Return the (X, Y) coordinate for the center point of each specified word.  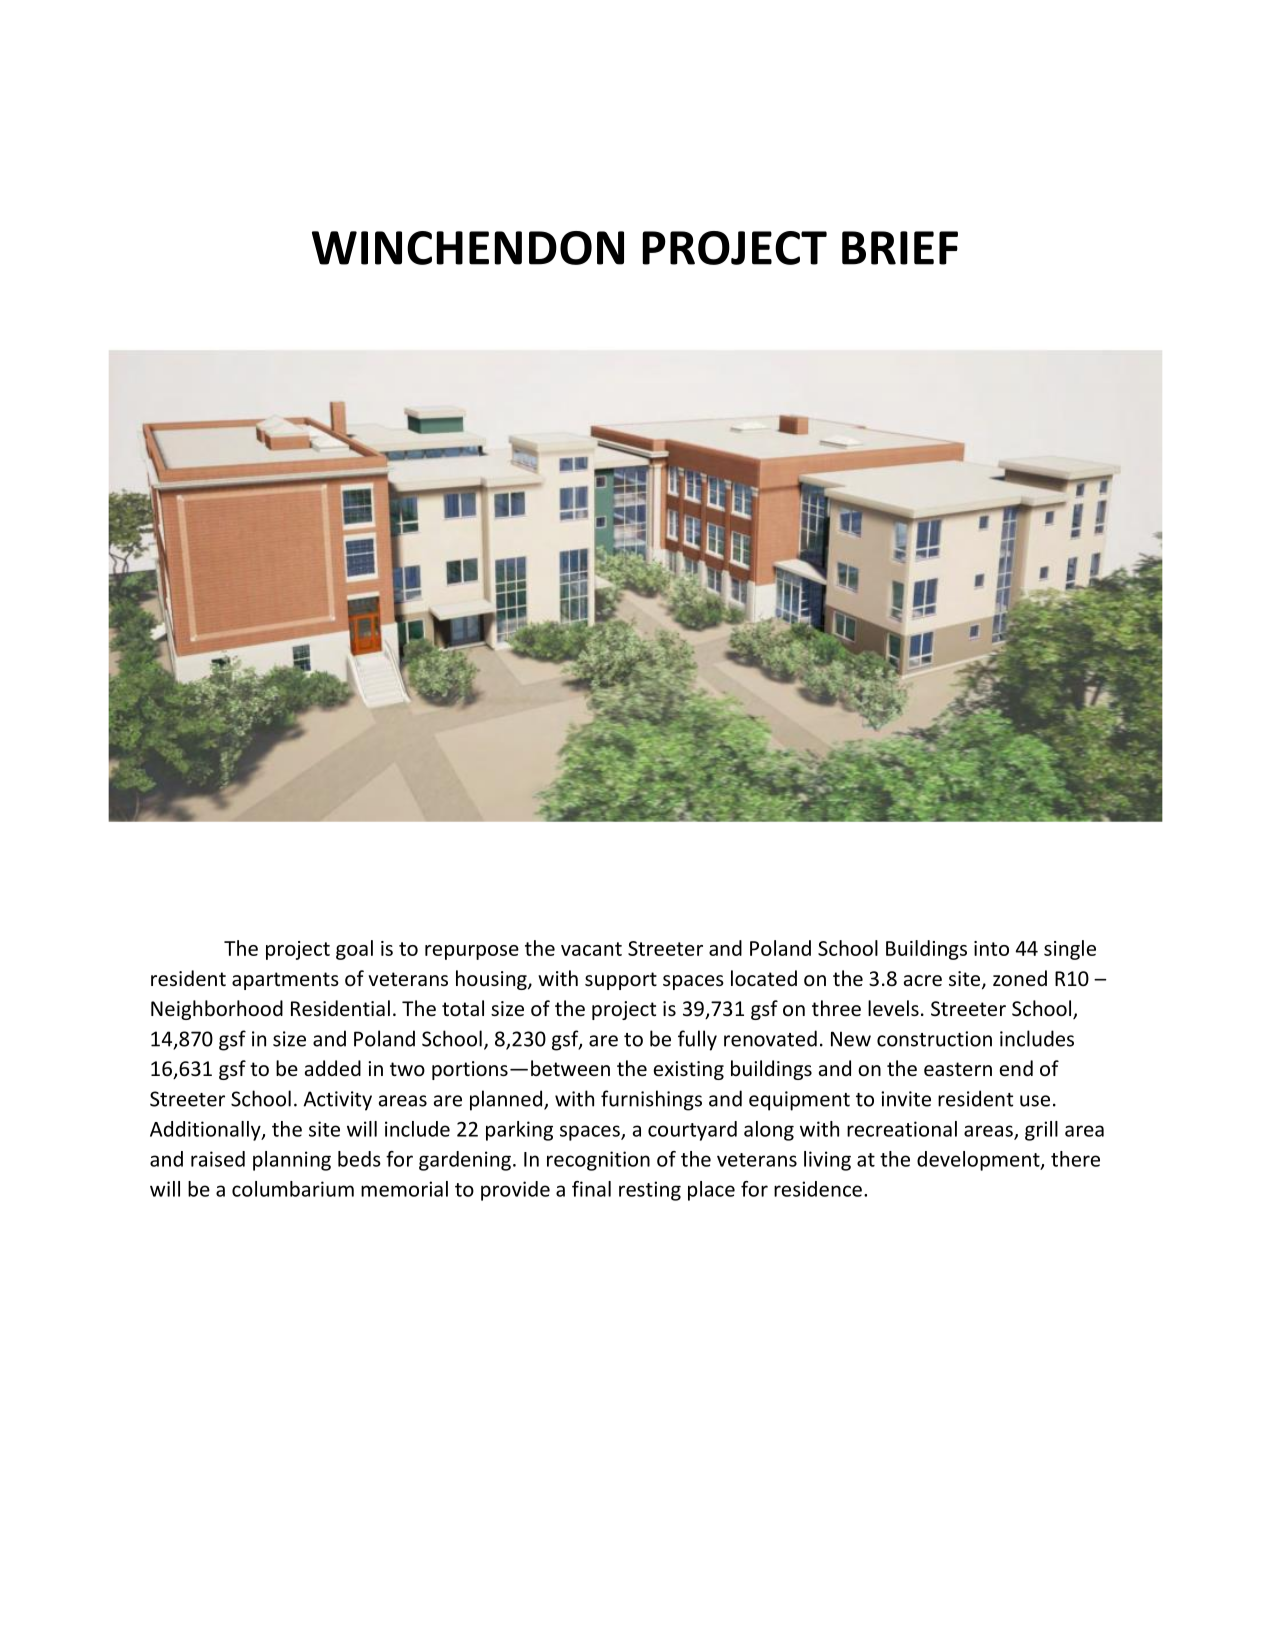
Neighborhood (217, 1010)
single (1070, 950)
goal (354, 950)
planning (292, 1161)
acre (923, 981)
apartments (285, 981)
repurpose (472, 952)
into (991, 948)
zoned (1020, 978)
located (764, 978)
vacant (591, 949)
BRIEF (900, 248)
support (621, 981)
